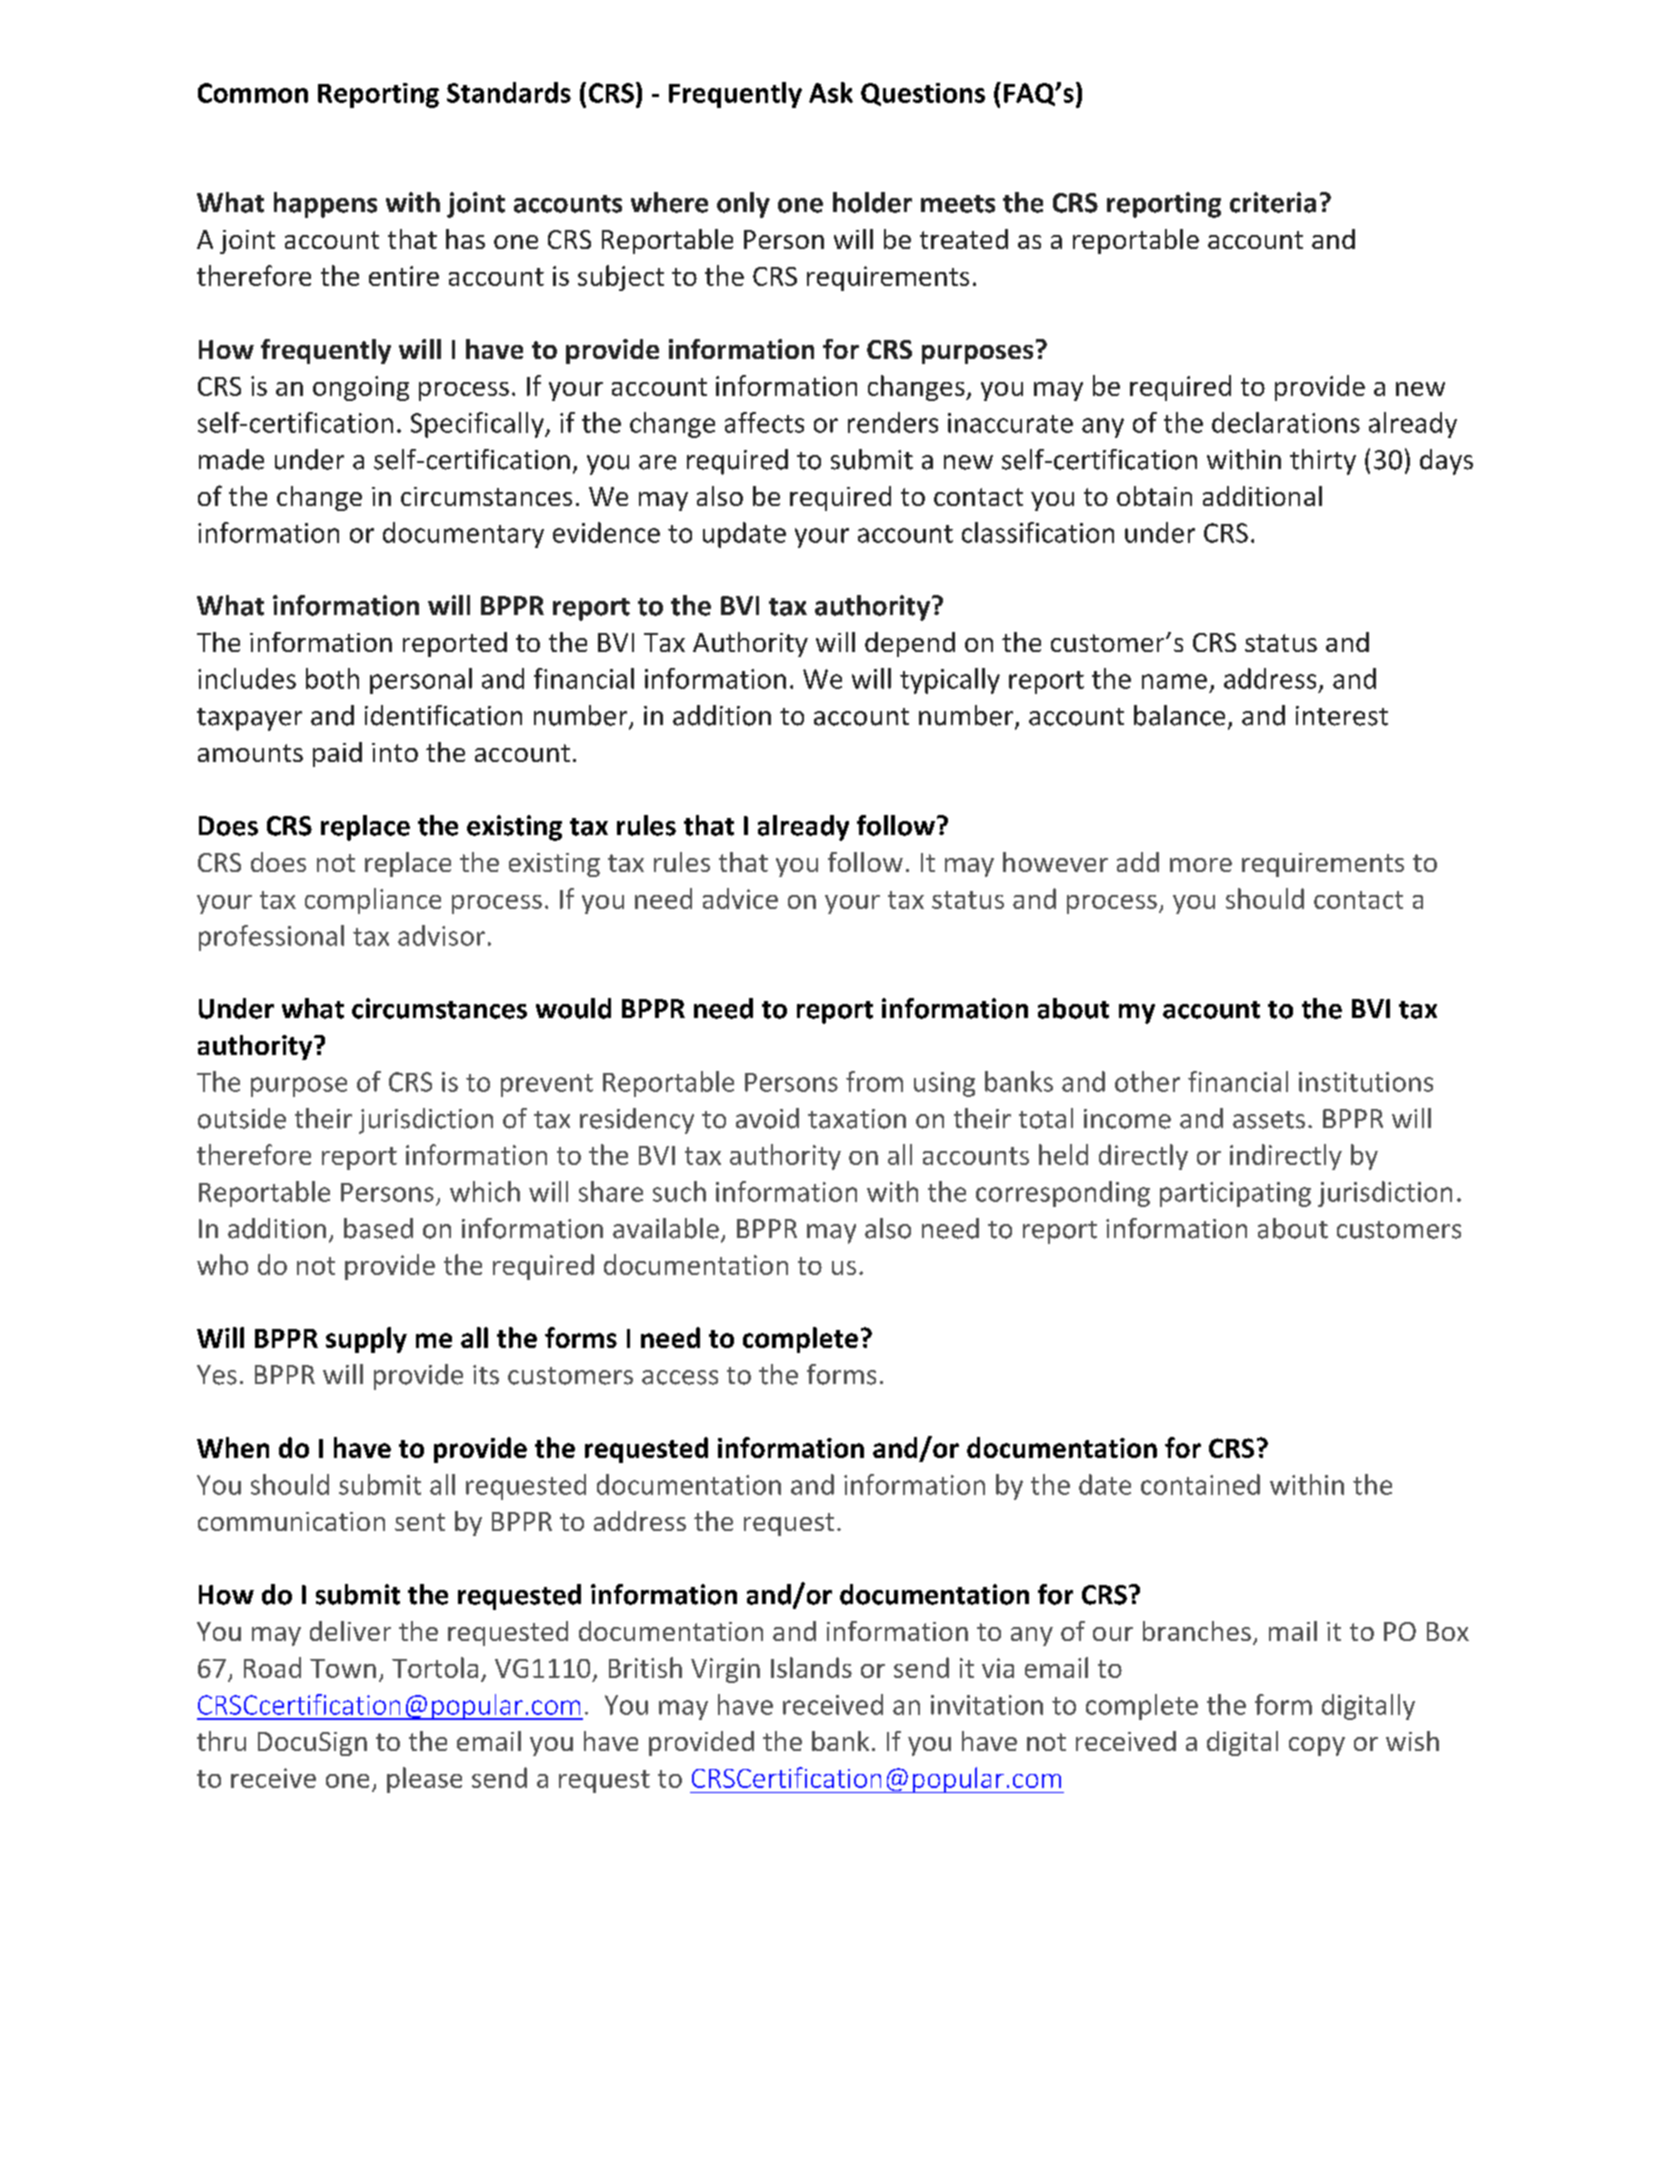 The height and width of the screenshot is (2163, 1671). I want to click on thirty, so click(1323, 462).
